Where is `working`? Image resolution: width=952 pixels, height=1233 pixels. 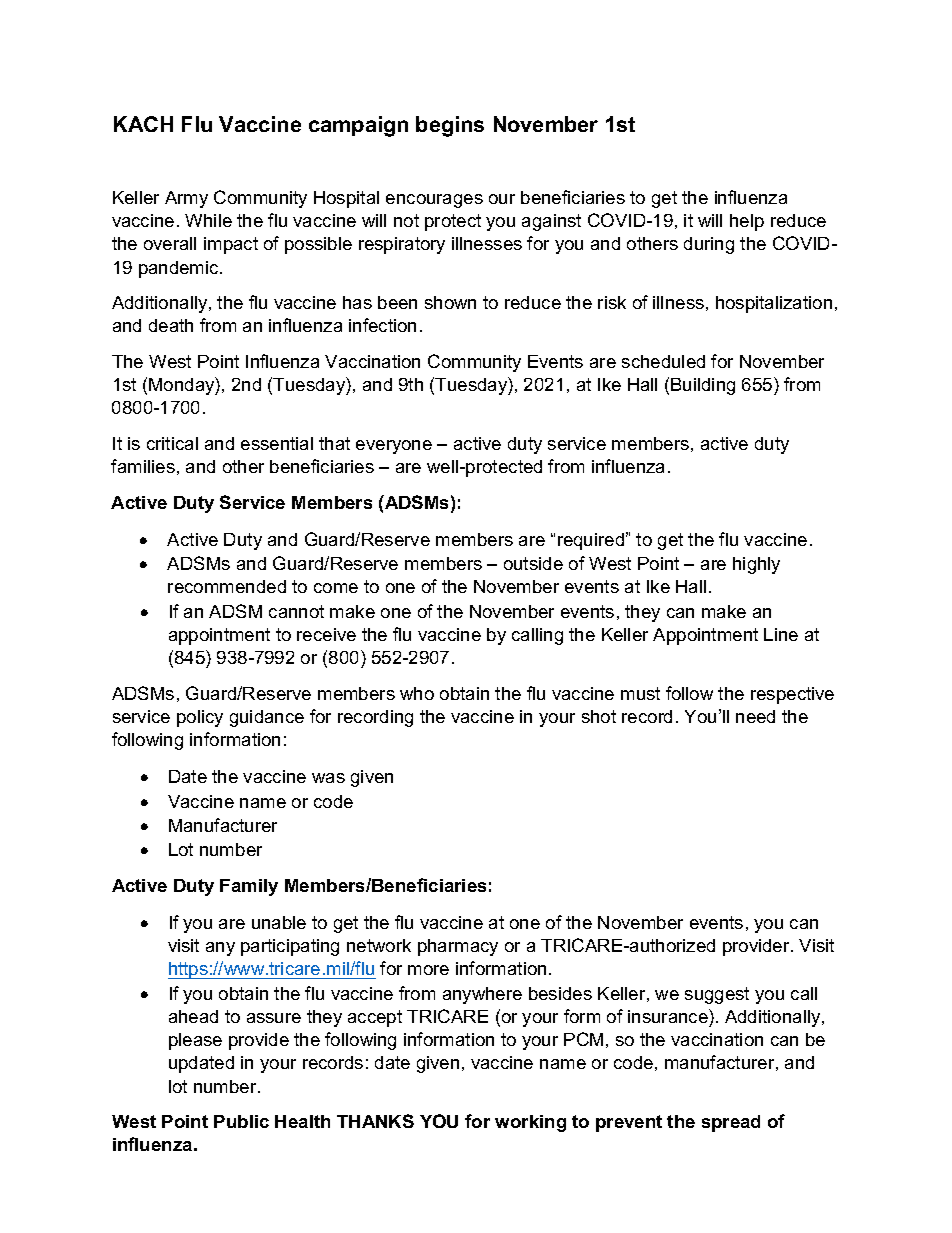
working is located at coordinates (530, 1123).
